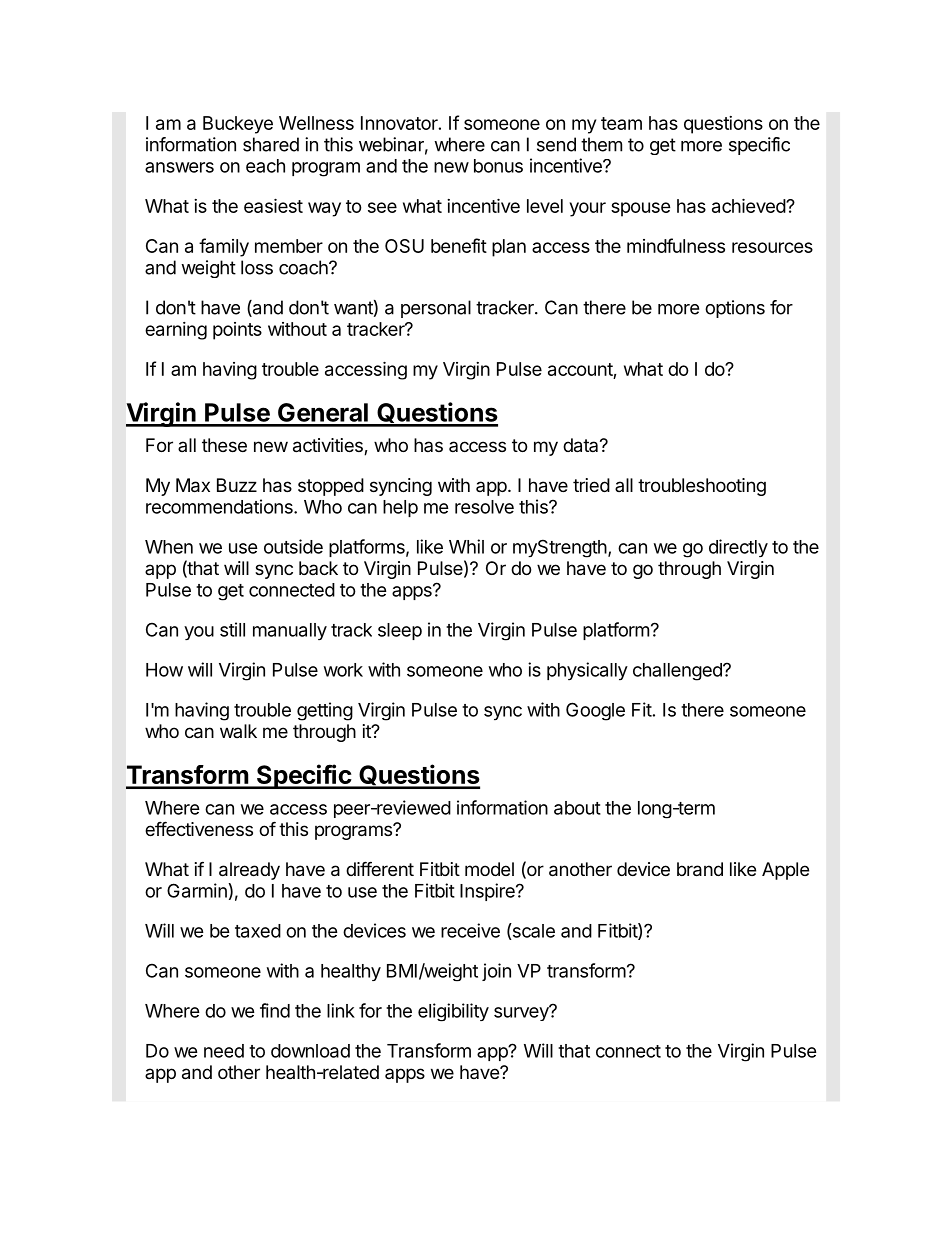 The width and height of the image is (952, 1233). Describe the element at coordinates (749, 205) in the image. I see `achieved` at that location.
